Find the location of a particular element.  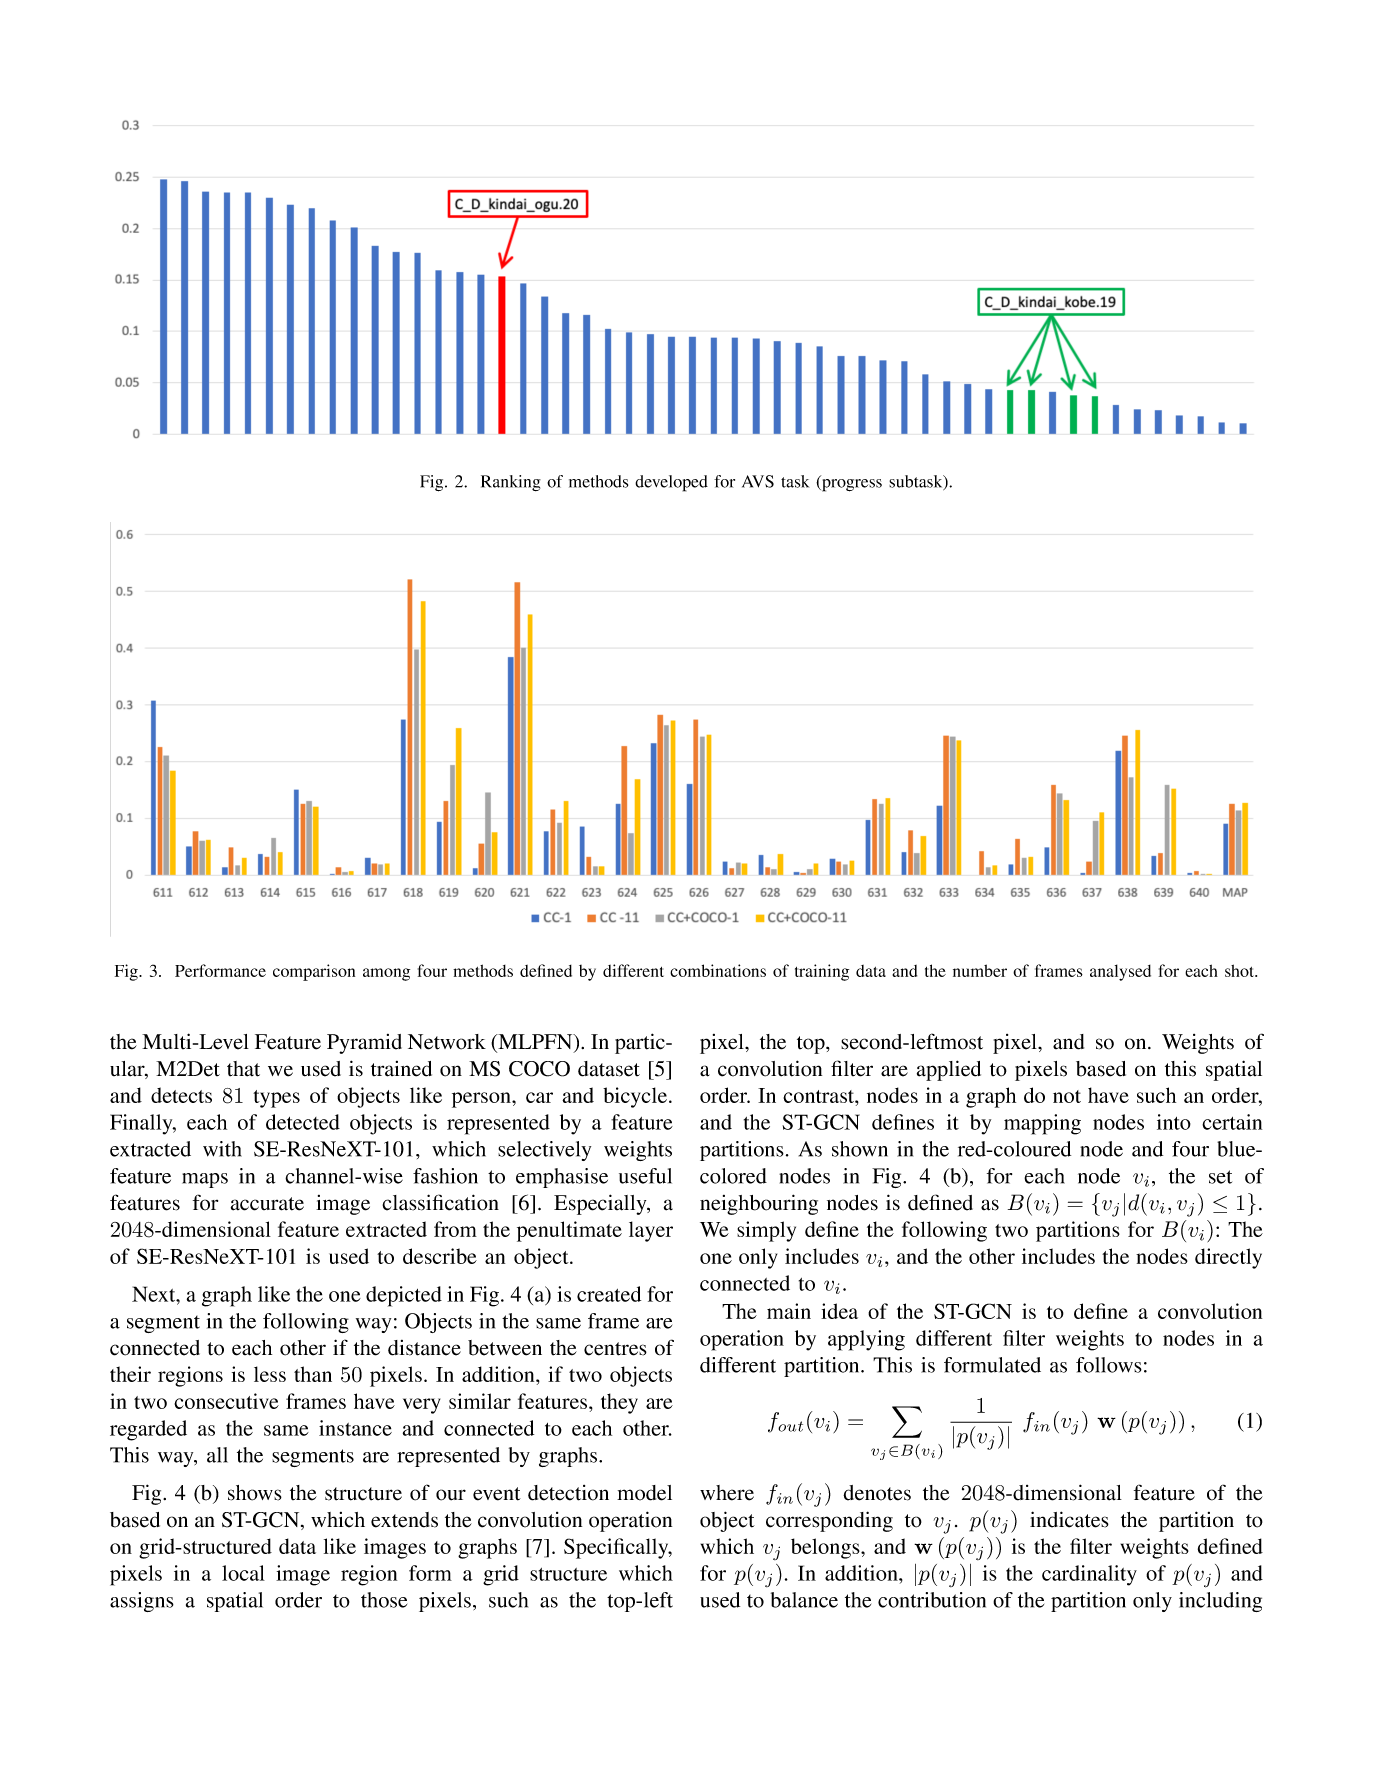

directly is located at coordinates (1228, 1258).
